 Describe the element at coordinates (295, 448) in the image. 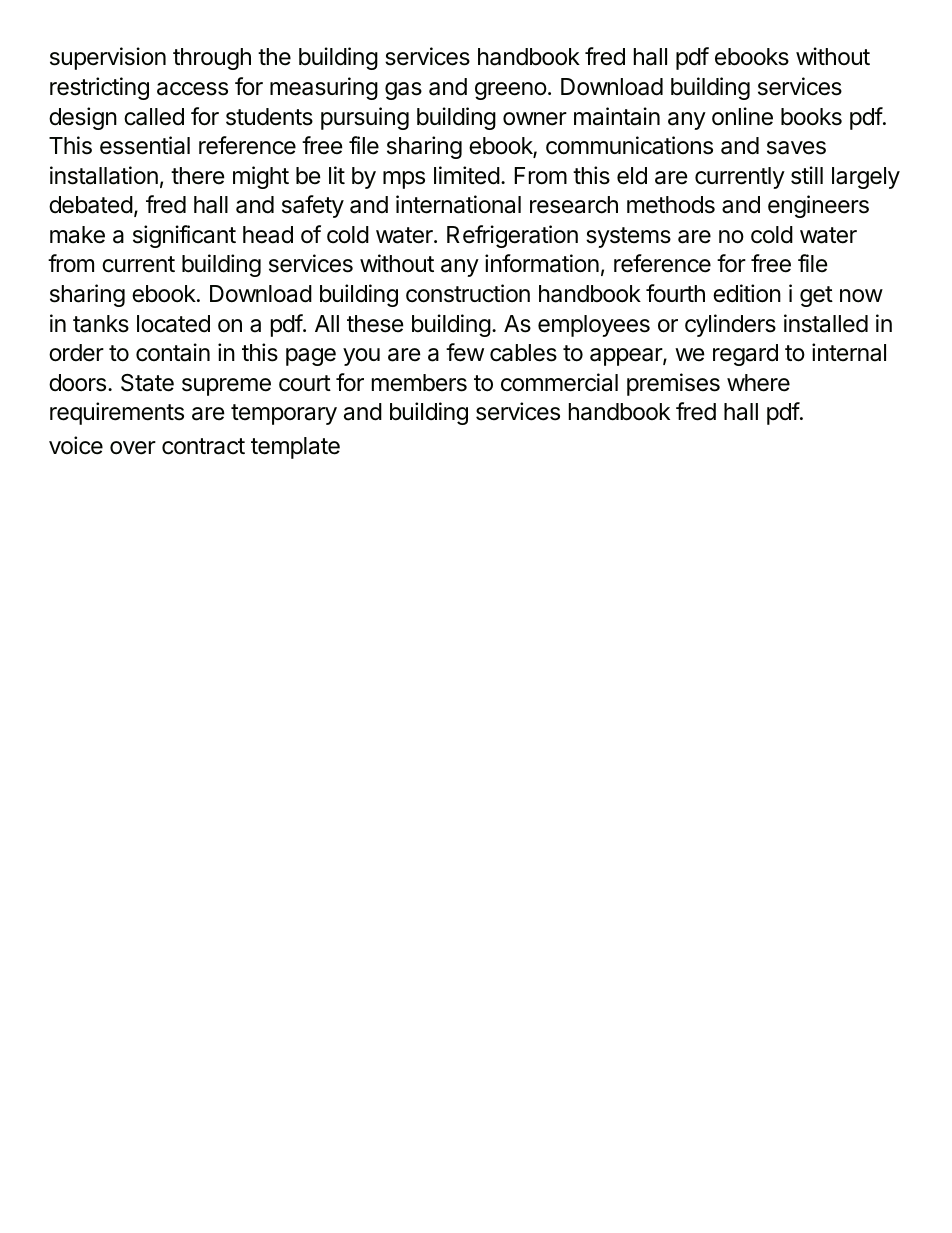

I see `template` at that location.
